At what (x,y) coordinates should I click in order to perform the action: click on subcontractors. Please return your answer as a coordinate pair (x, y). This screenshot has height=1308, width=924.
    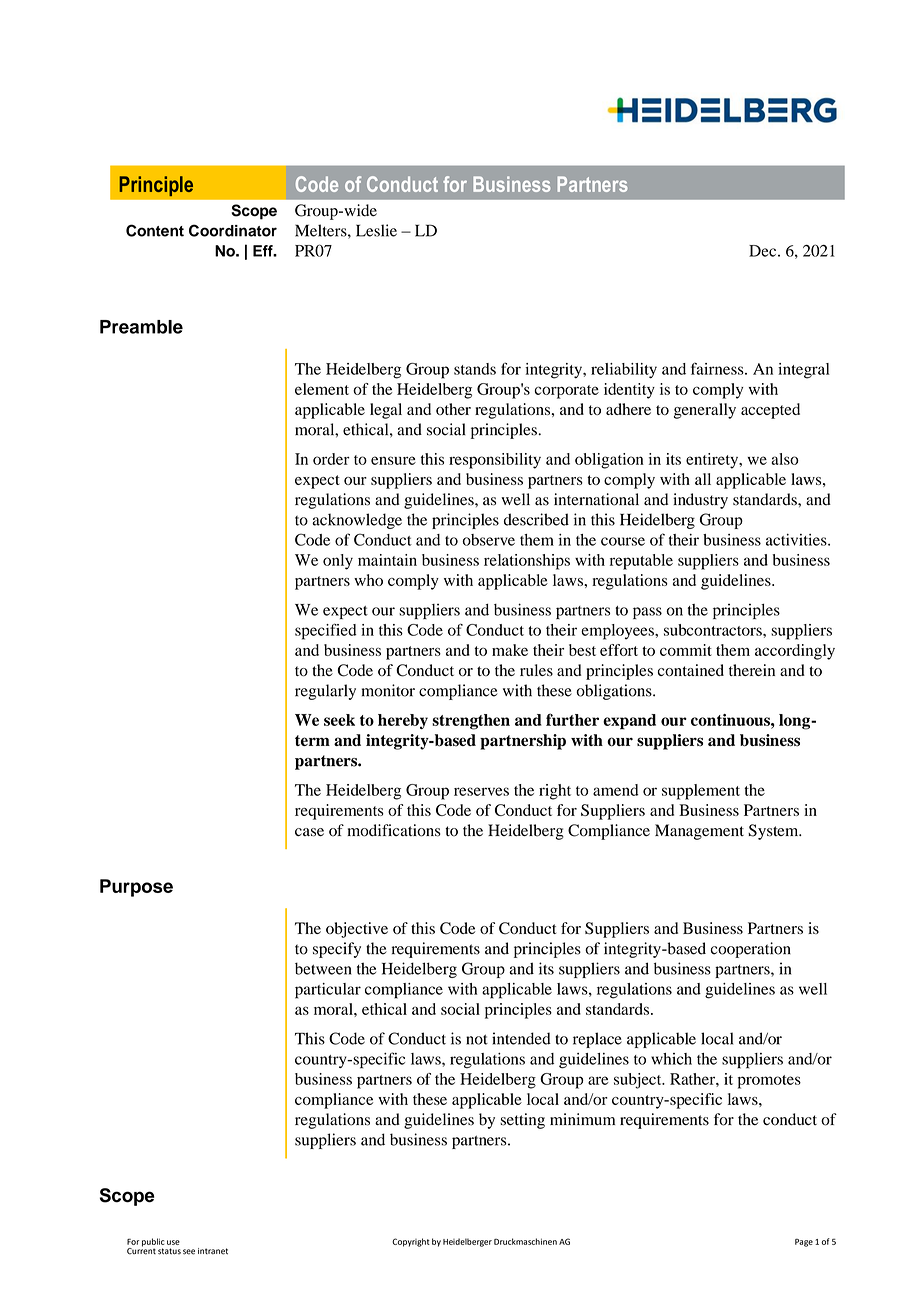
    Looking at the image, I should click on (714, 630).
